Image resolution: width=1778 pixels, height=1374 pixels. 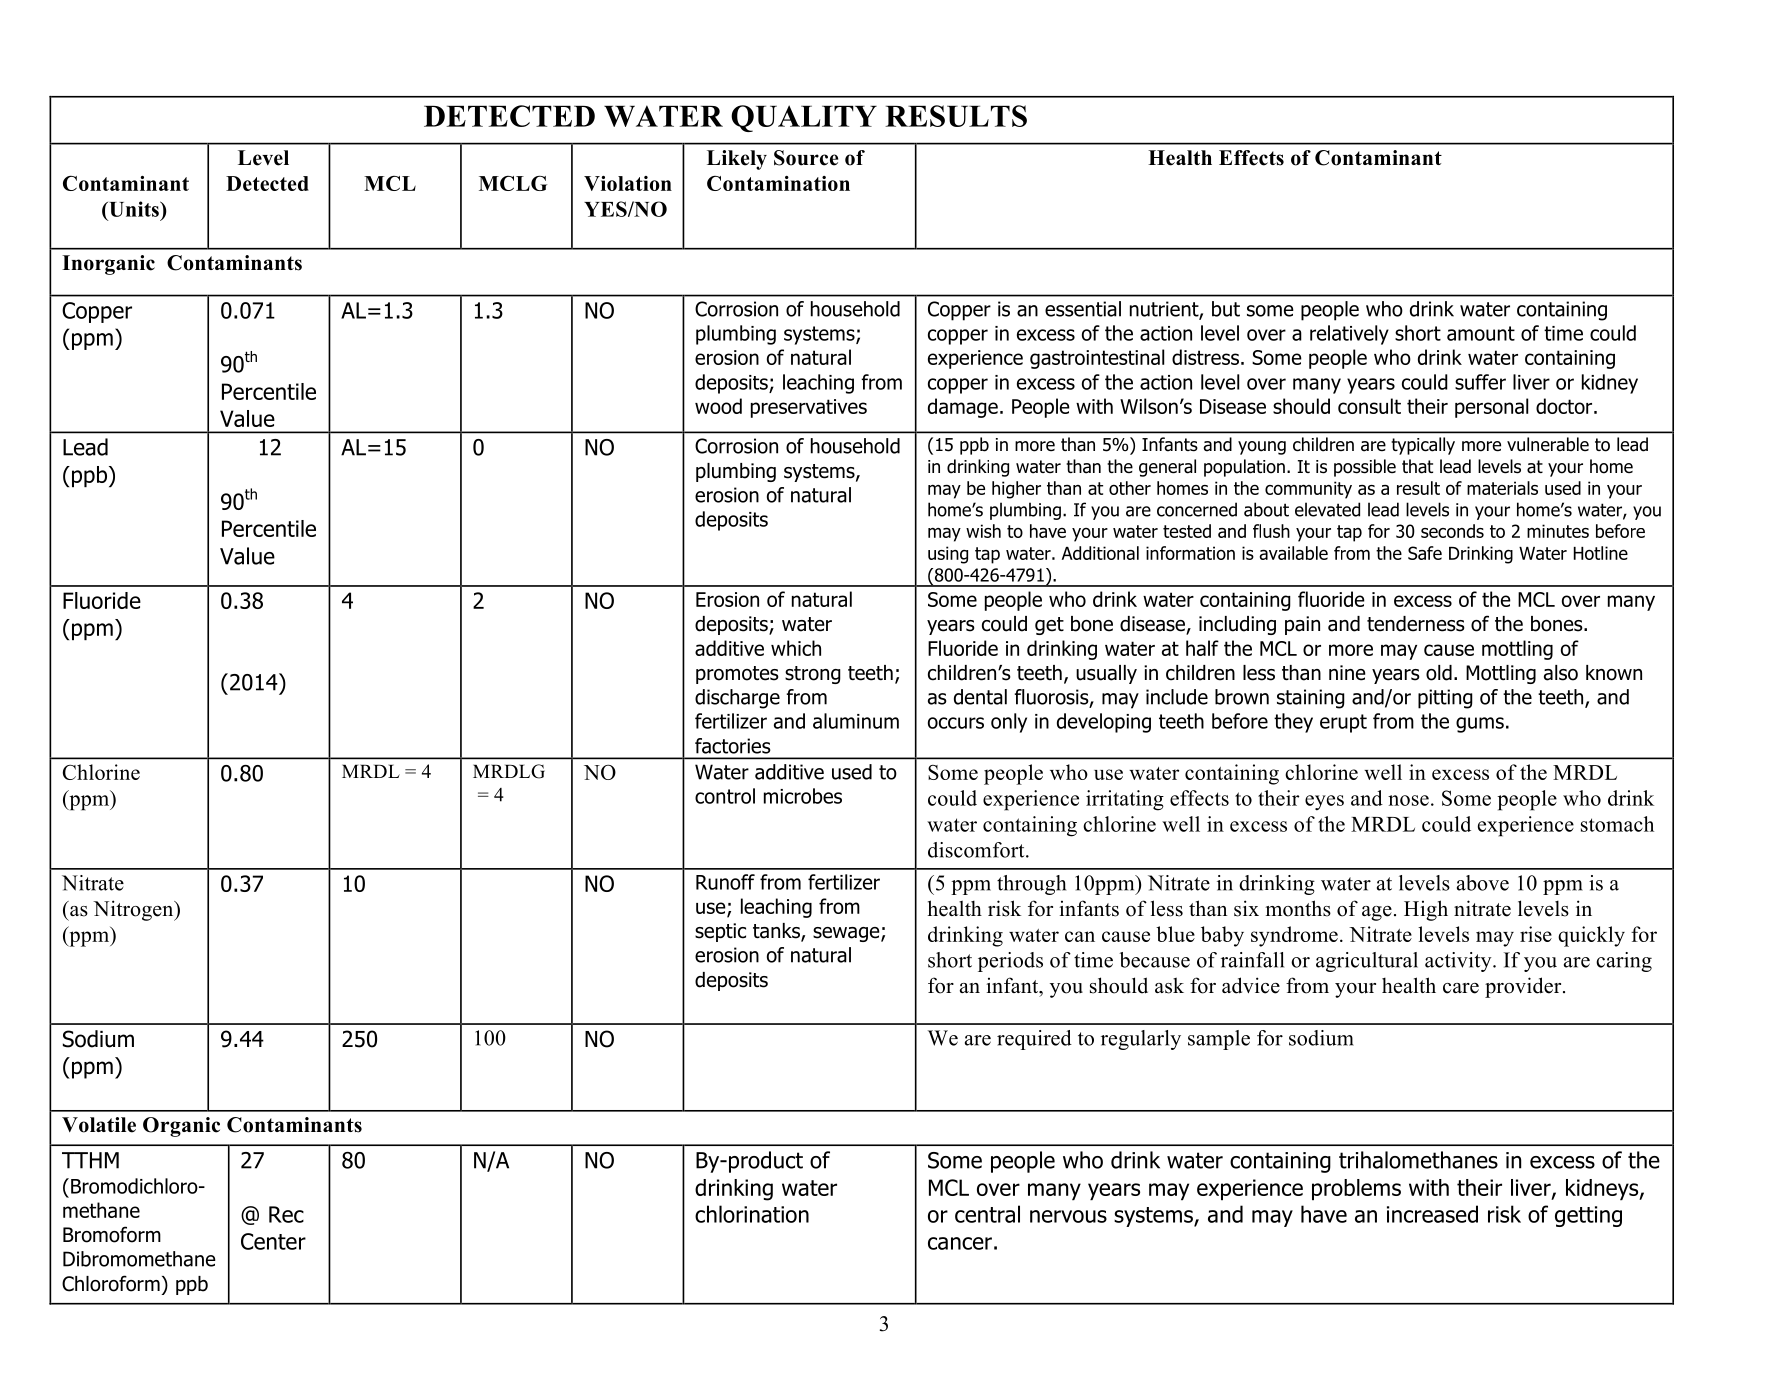 I want to click on Source, so click(x=806, y=158).
